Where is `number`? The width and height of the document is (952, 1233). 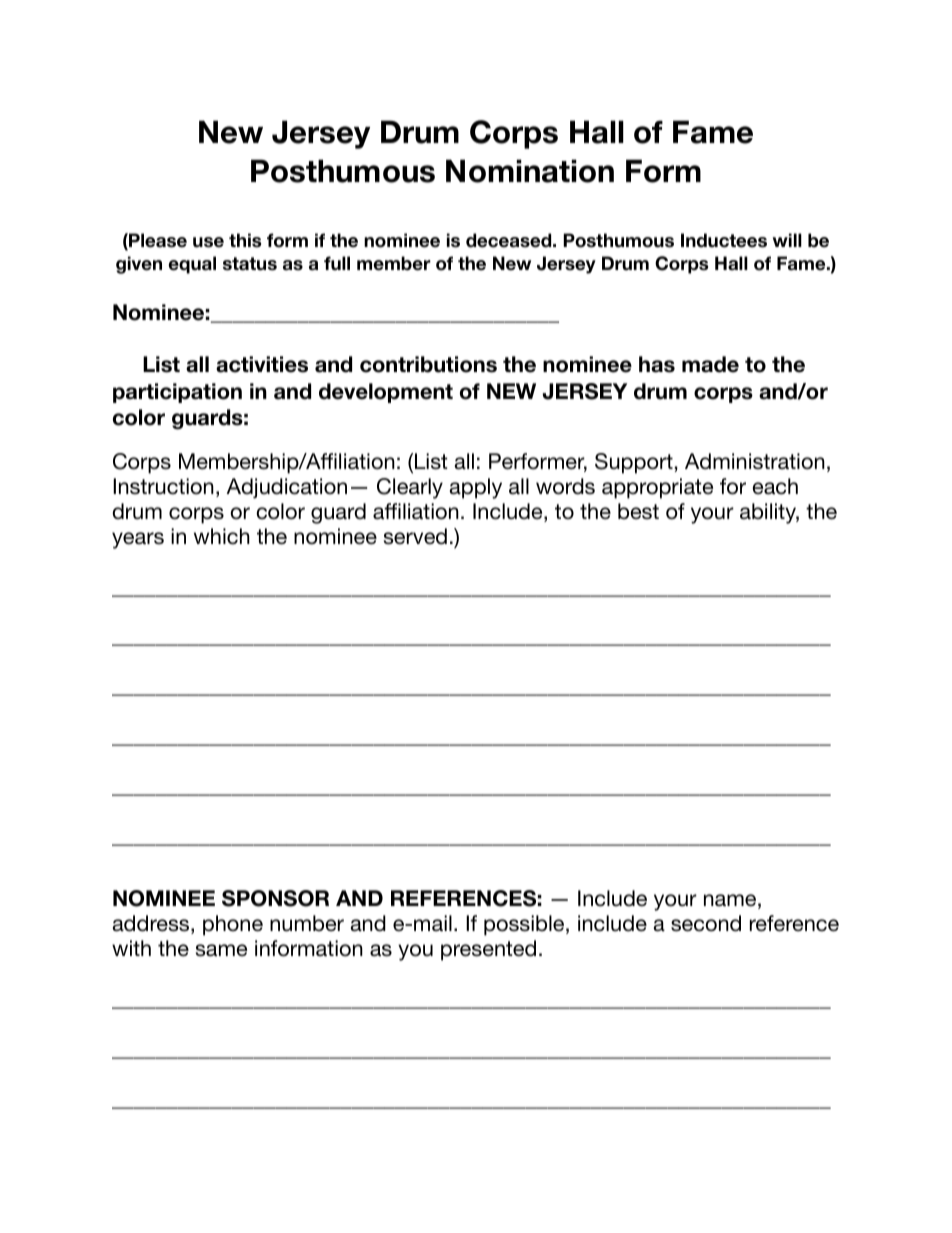 number is located at coordinates (307, 923).
